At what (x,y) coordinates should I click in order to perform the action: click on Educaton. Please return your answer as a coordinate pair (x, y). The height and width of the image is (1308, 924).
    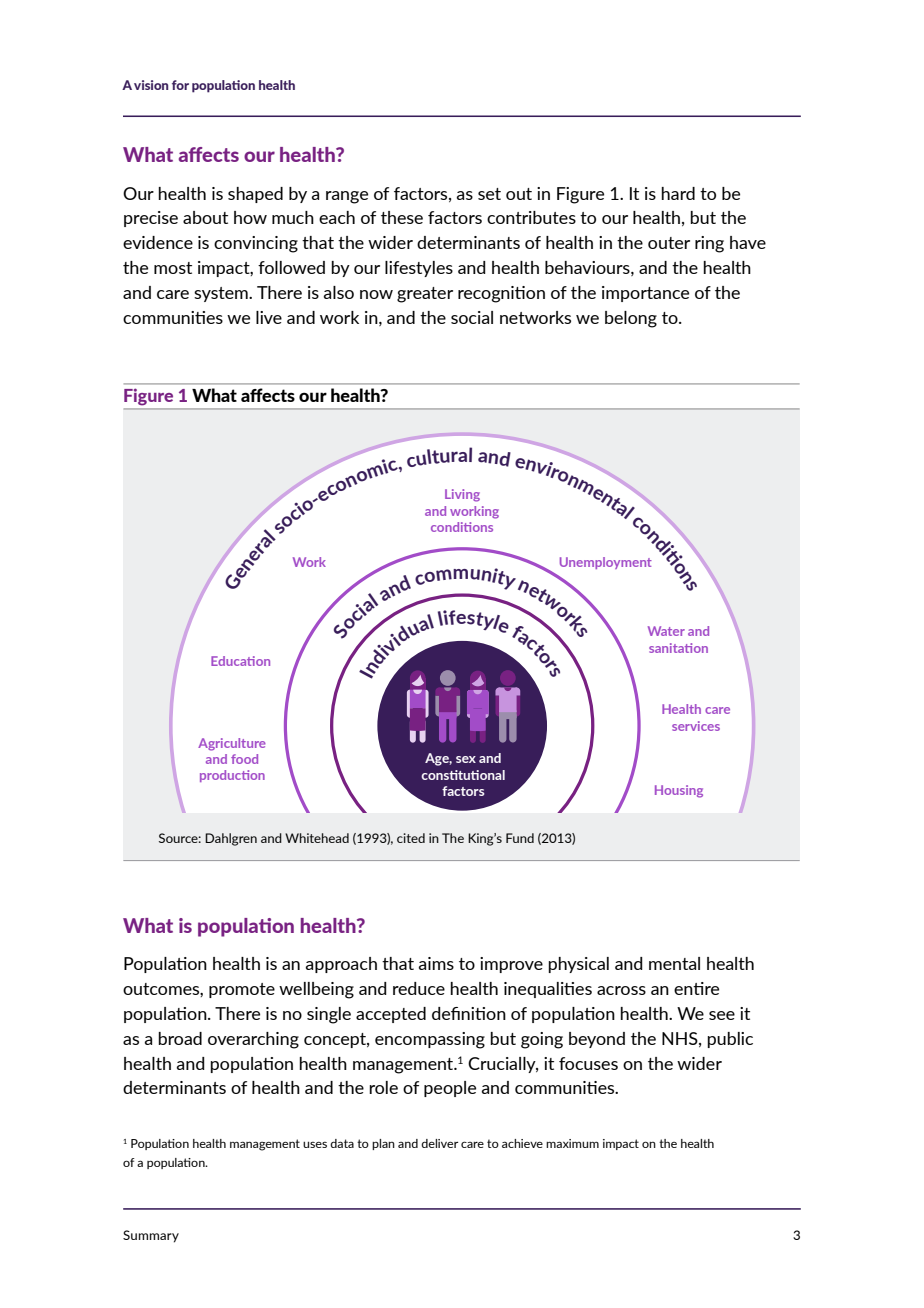
    Looking at the image, I should click on (240, 661).
